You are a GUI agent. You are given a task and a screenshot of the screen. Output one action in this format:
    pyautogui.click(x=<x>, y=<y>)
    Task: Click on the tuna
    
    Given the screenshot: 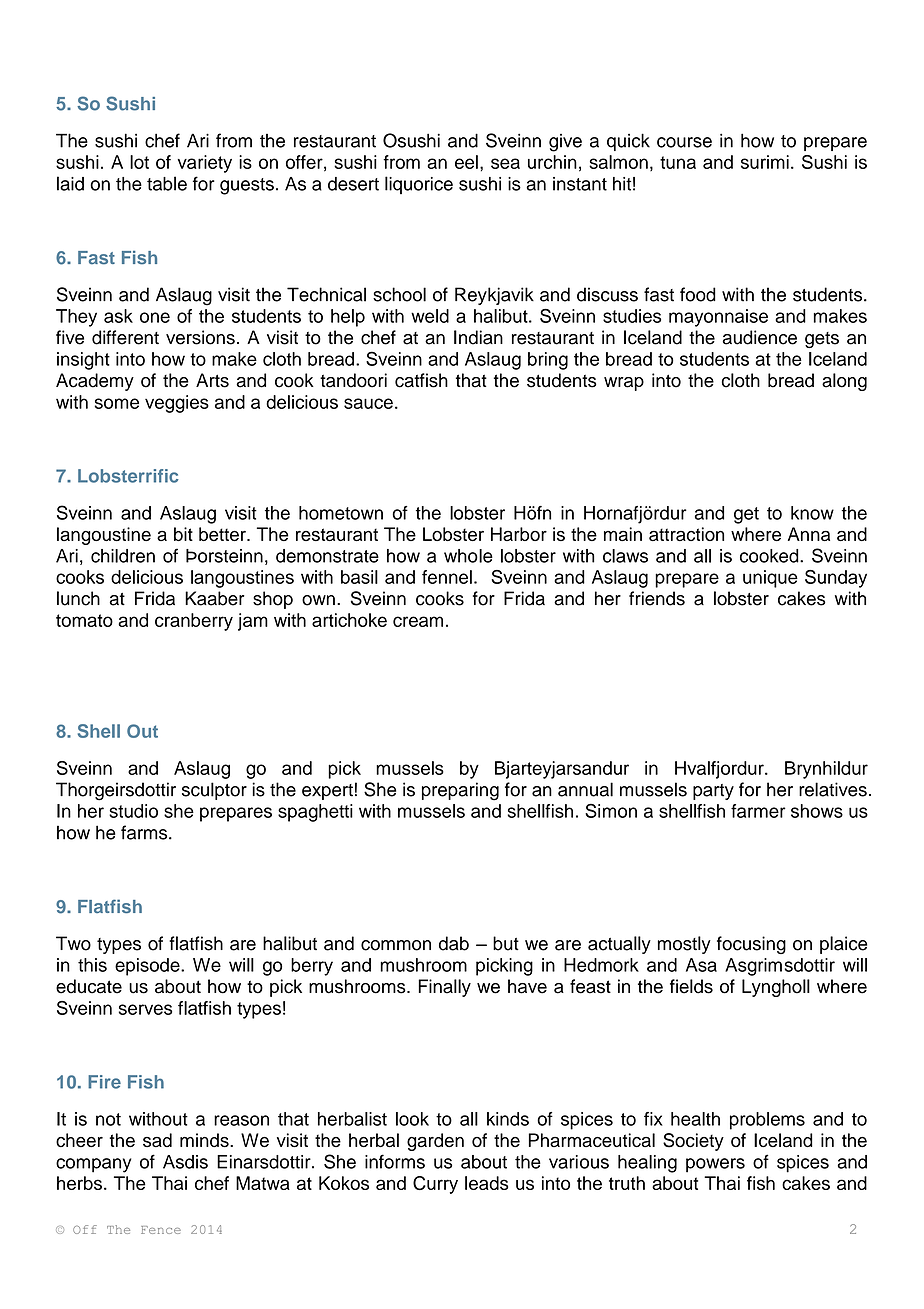 What is the action you would take?
    pyautogui.click(x=678, y=162)
